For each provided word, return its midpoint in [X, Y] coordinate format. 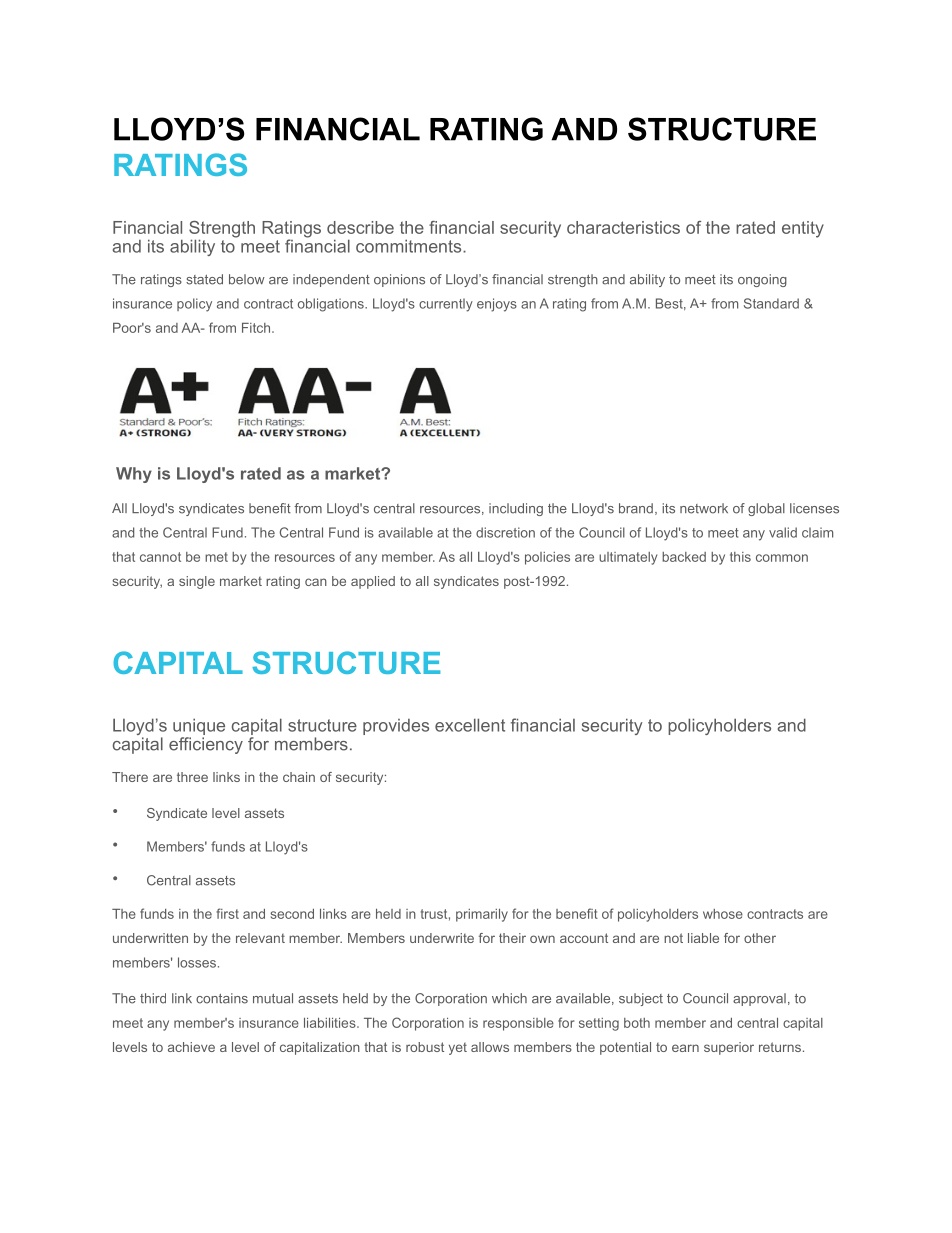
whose [723, 914]
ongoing [762, 280]
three [192, 777]
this [740, 557]
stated [204, 279]
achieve [191, 1047]
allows [490, 1047]
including [516, 509]
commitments [410, 246]
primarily [482, 915]
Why [134, 475]
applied [373, 582]
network [704, 508]
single [197, 582]
